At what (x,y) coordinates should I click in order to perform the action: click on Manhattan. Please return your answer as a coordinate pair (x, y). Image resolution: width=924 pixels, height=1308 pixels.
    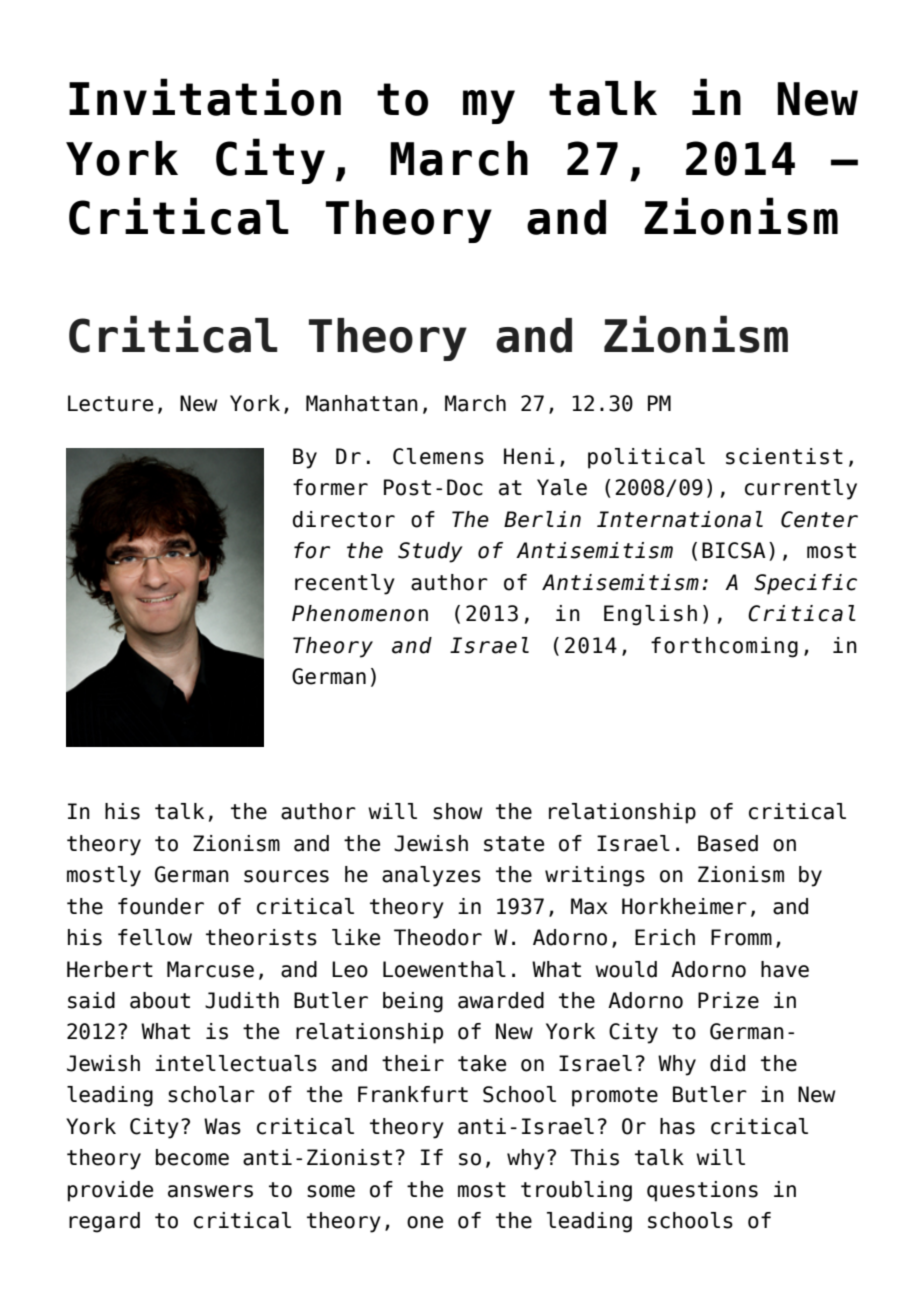
    Looking at the image, I should click on (362, 403).
